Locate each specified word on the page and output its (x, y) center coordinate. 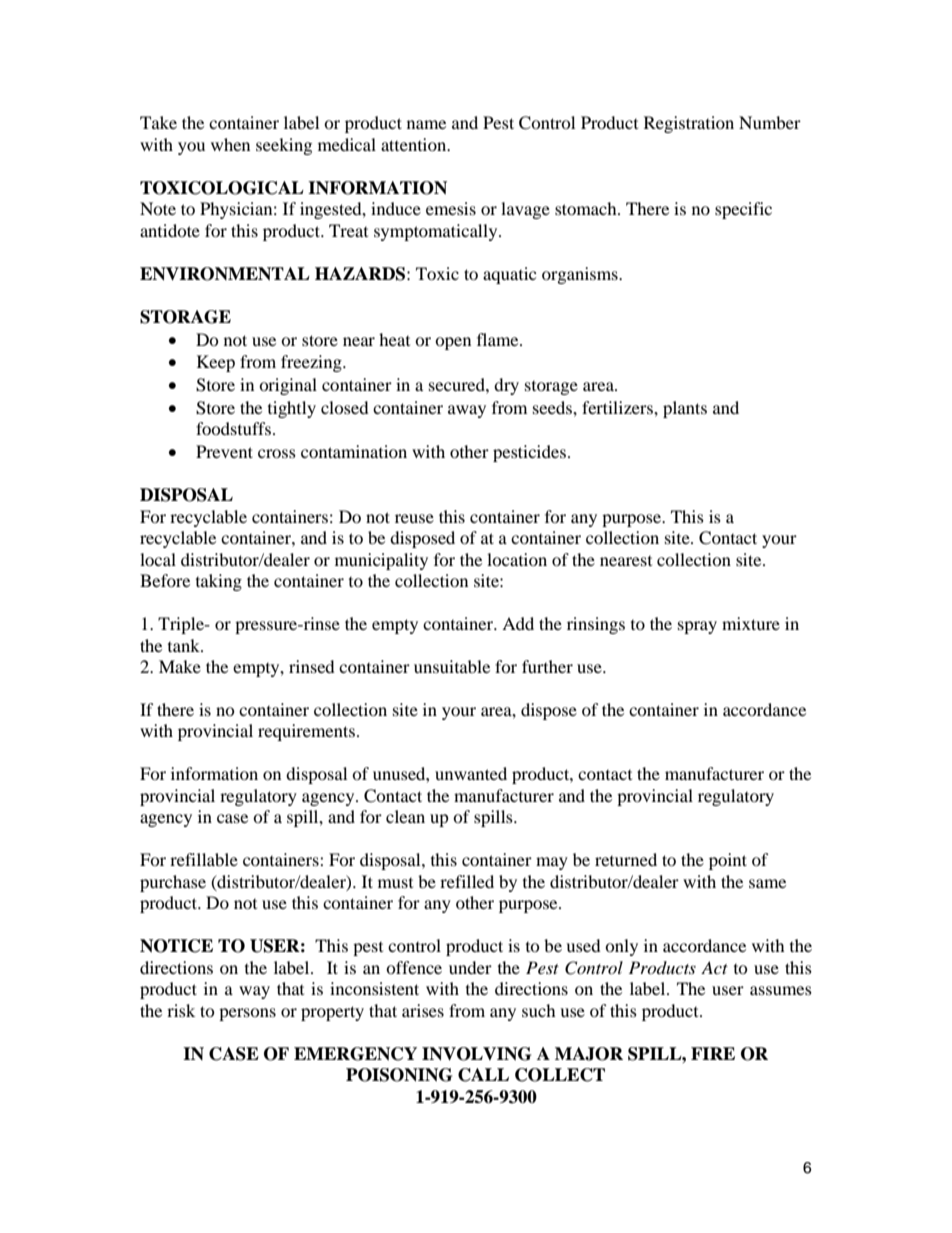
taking (219, 582)
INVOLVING (476, 1054)
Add (518, 623)
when (230, 144)
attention (415, 144)
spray (697, 627)
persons (247, 1014)
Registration (689, 124)
